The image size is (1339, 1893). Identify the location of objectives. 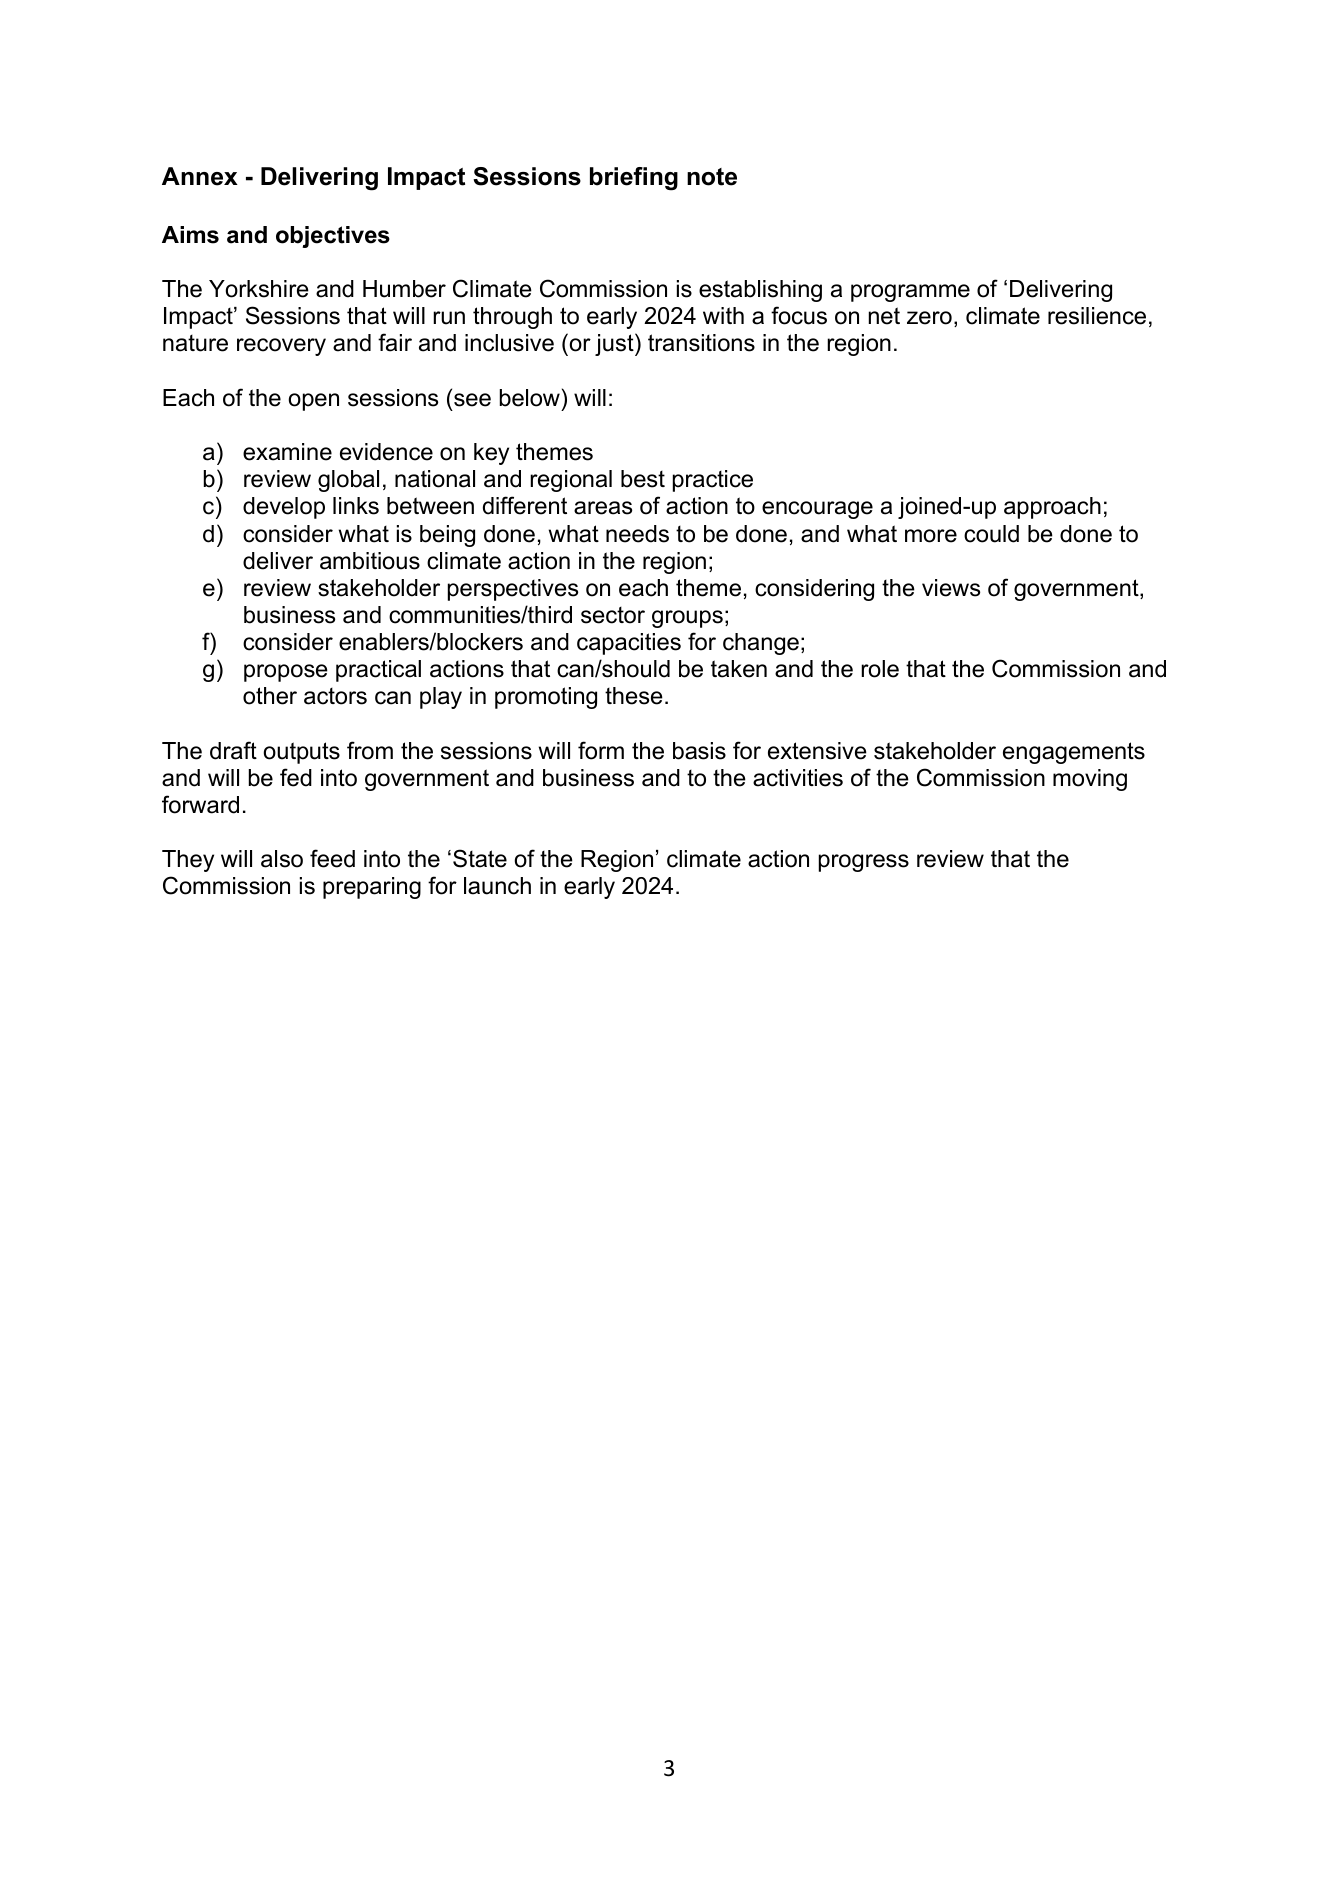
(333, 237).
